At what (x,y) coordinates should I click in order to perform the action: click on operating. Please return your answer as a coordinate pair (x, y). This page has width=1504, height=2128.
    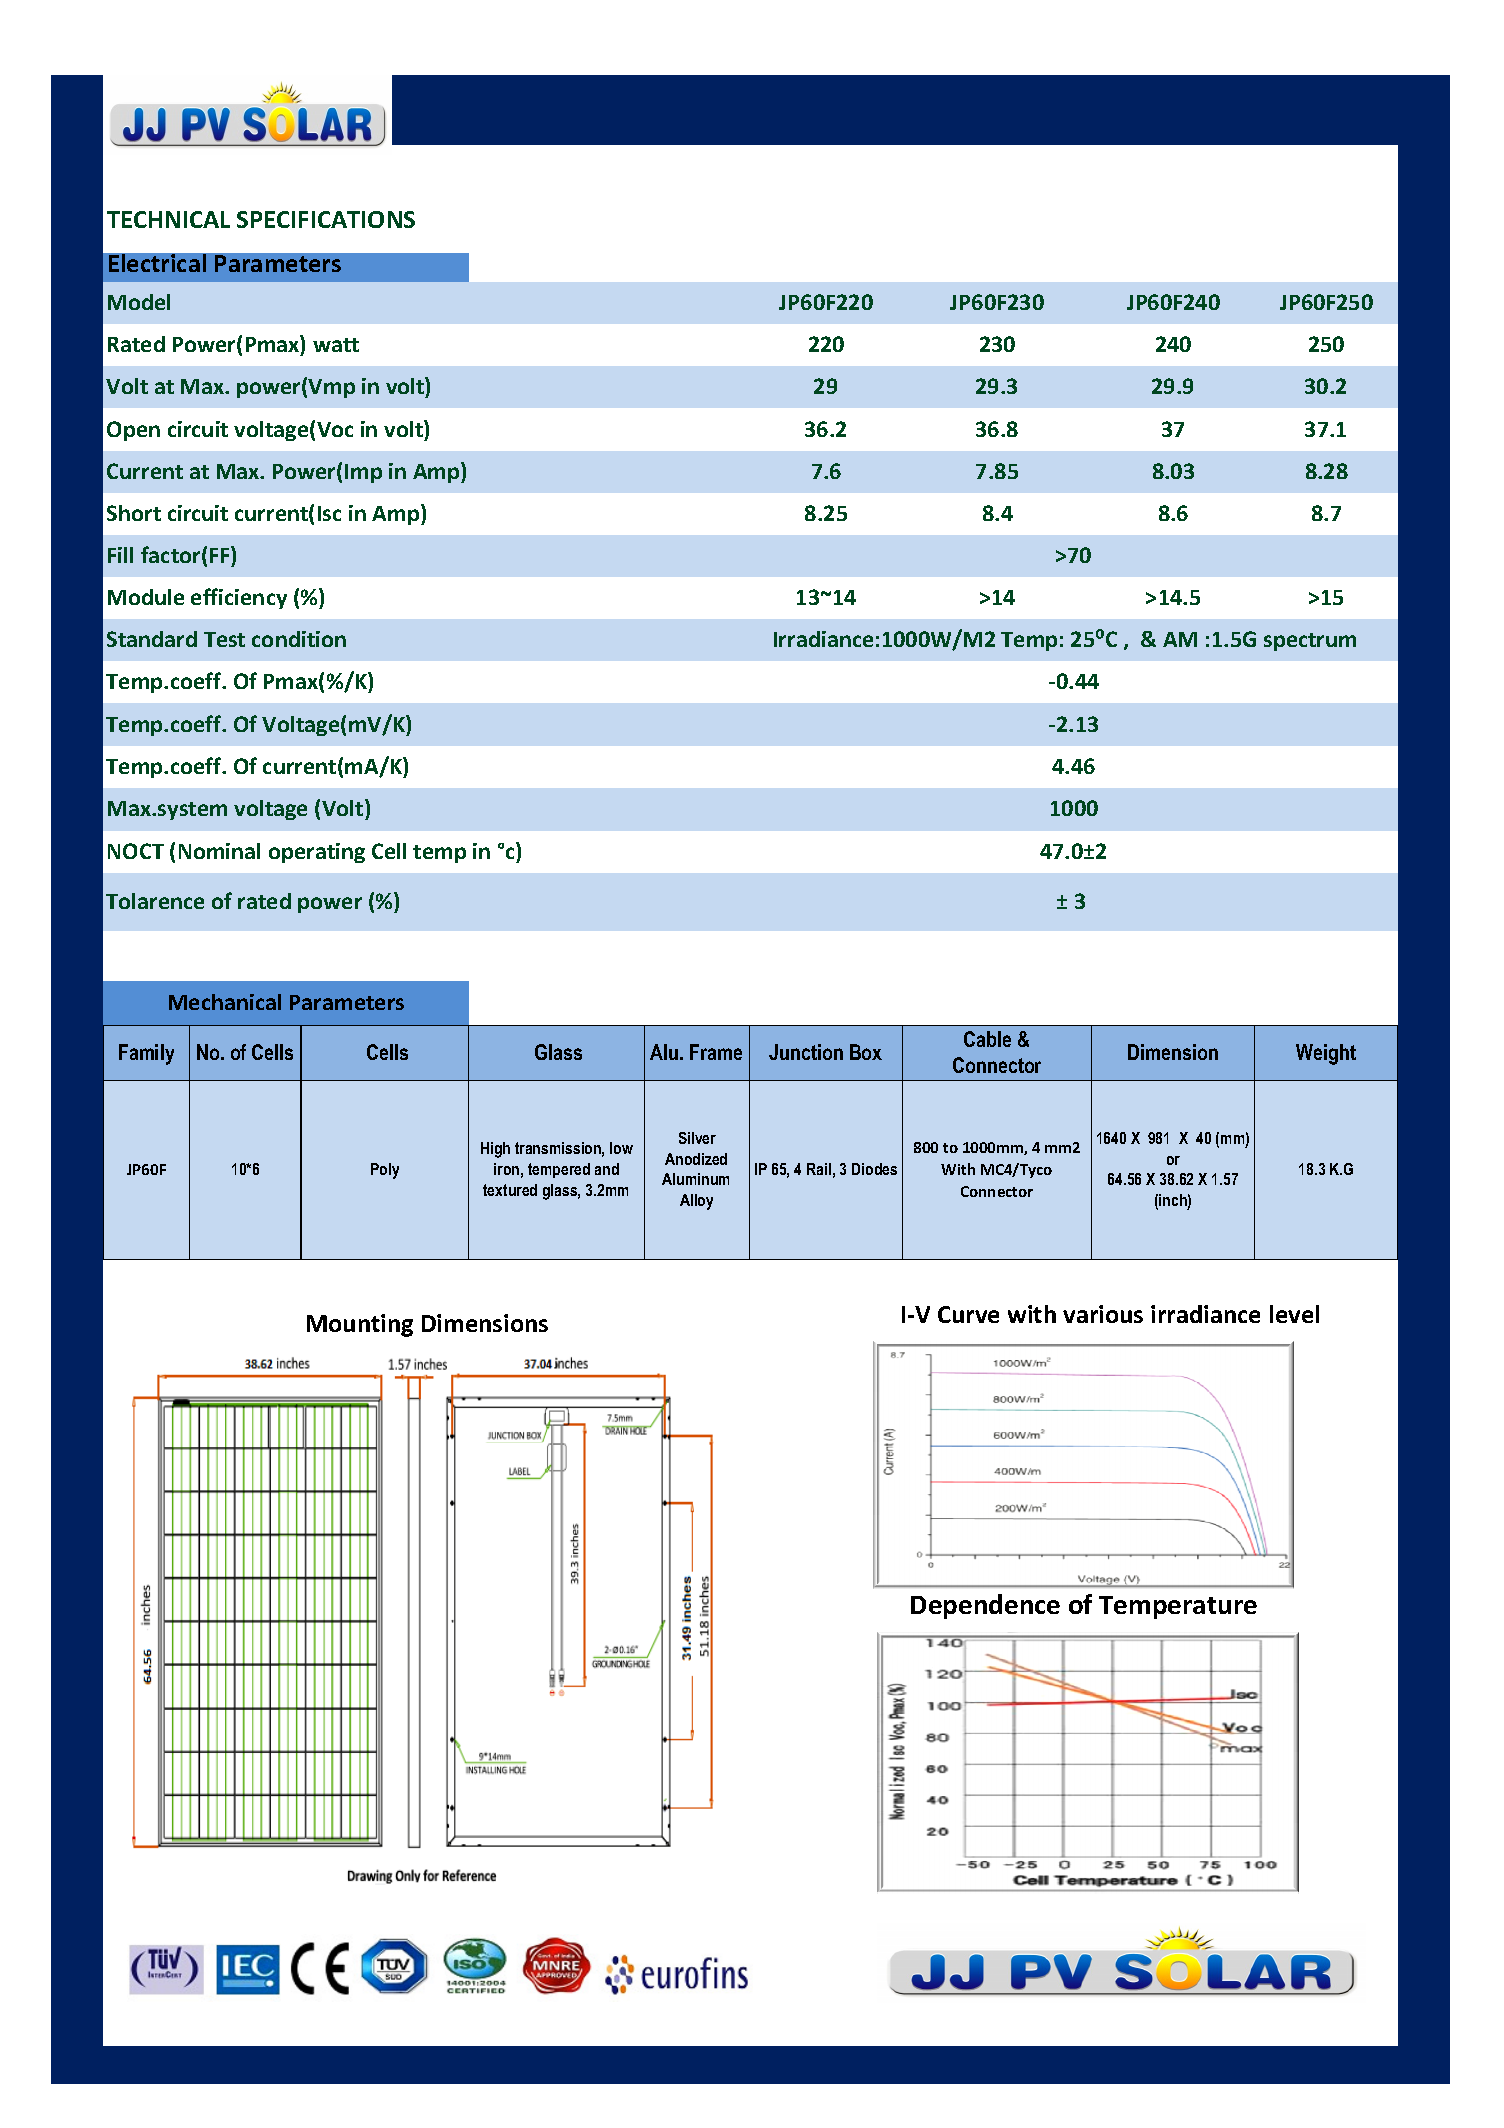
    Looking at the image, I should click on (317, 853).
